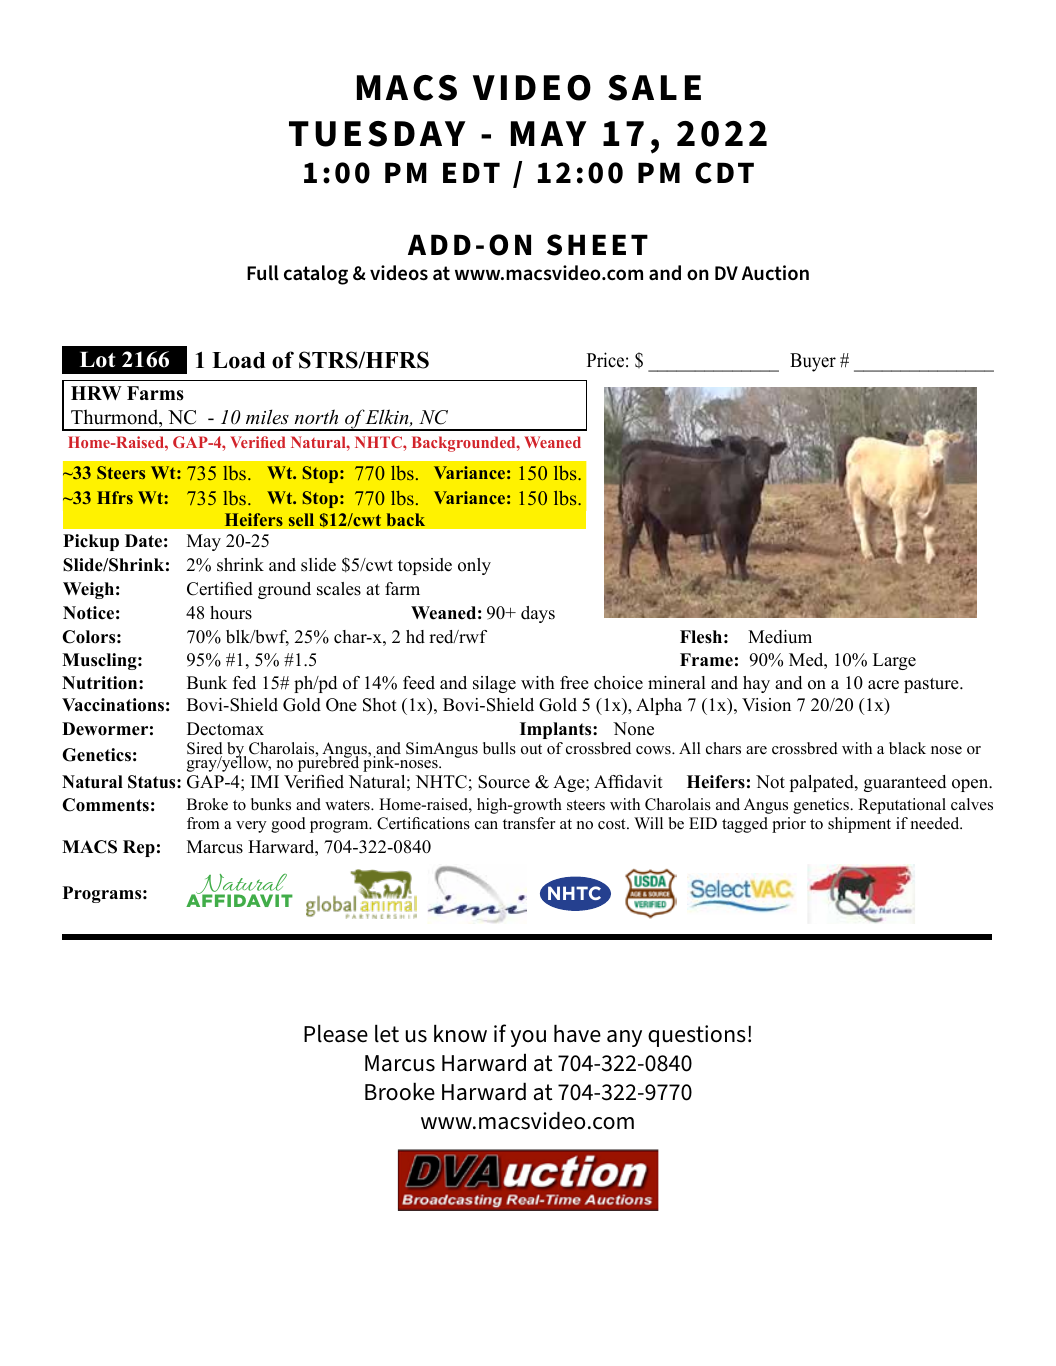 The height and width of the page is (1366, 1056). Describe the element at coordinates (263, 273) in the page. I see `Full` at that location.
